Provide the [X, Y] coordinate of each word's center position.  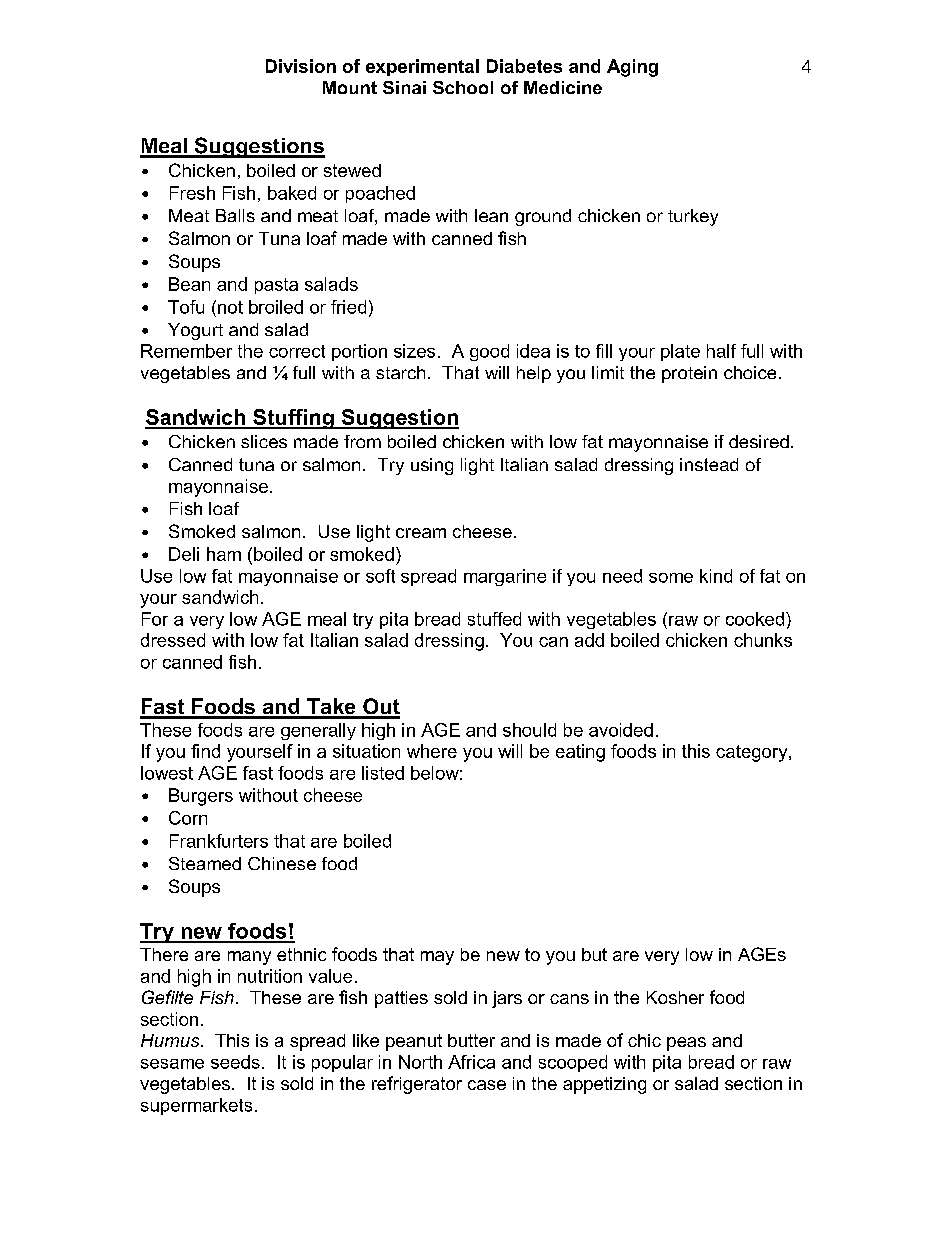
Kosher [675, 997]
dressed [173, 640]
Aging [632, 68]
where [432, 751]
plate [680, 352]
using [432, 466]
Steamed [205, 863]
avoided [621, 730]
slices [264, 441]
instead [709, 464]
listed [383, 773]
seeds [235, 1062]
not [230, 307]
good [489, 352]
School [463, 87]
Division [301, 66]
